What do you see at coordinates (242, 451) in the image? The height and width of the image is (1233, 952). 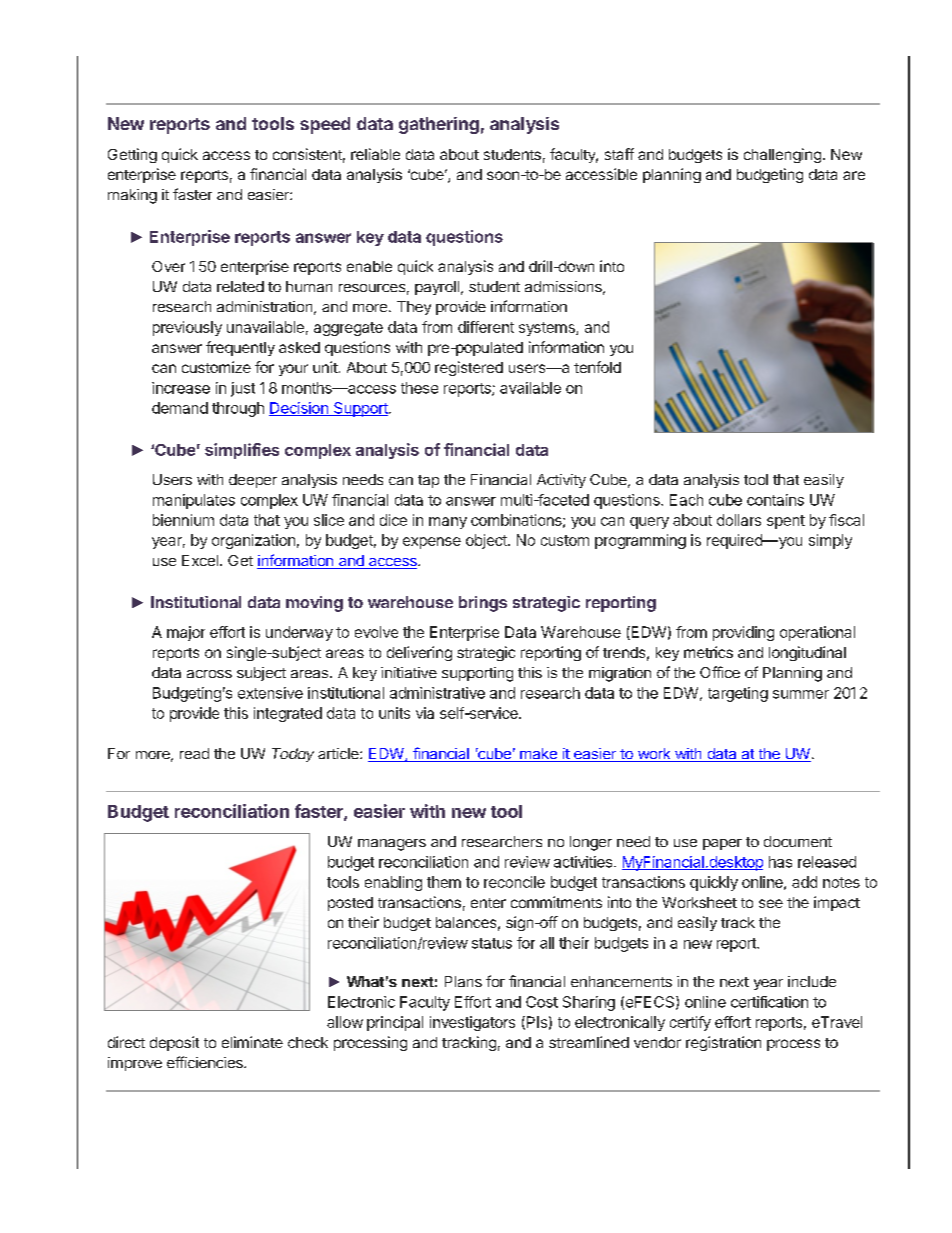 I see `simplifies` at bounding box center [242, 451].
